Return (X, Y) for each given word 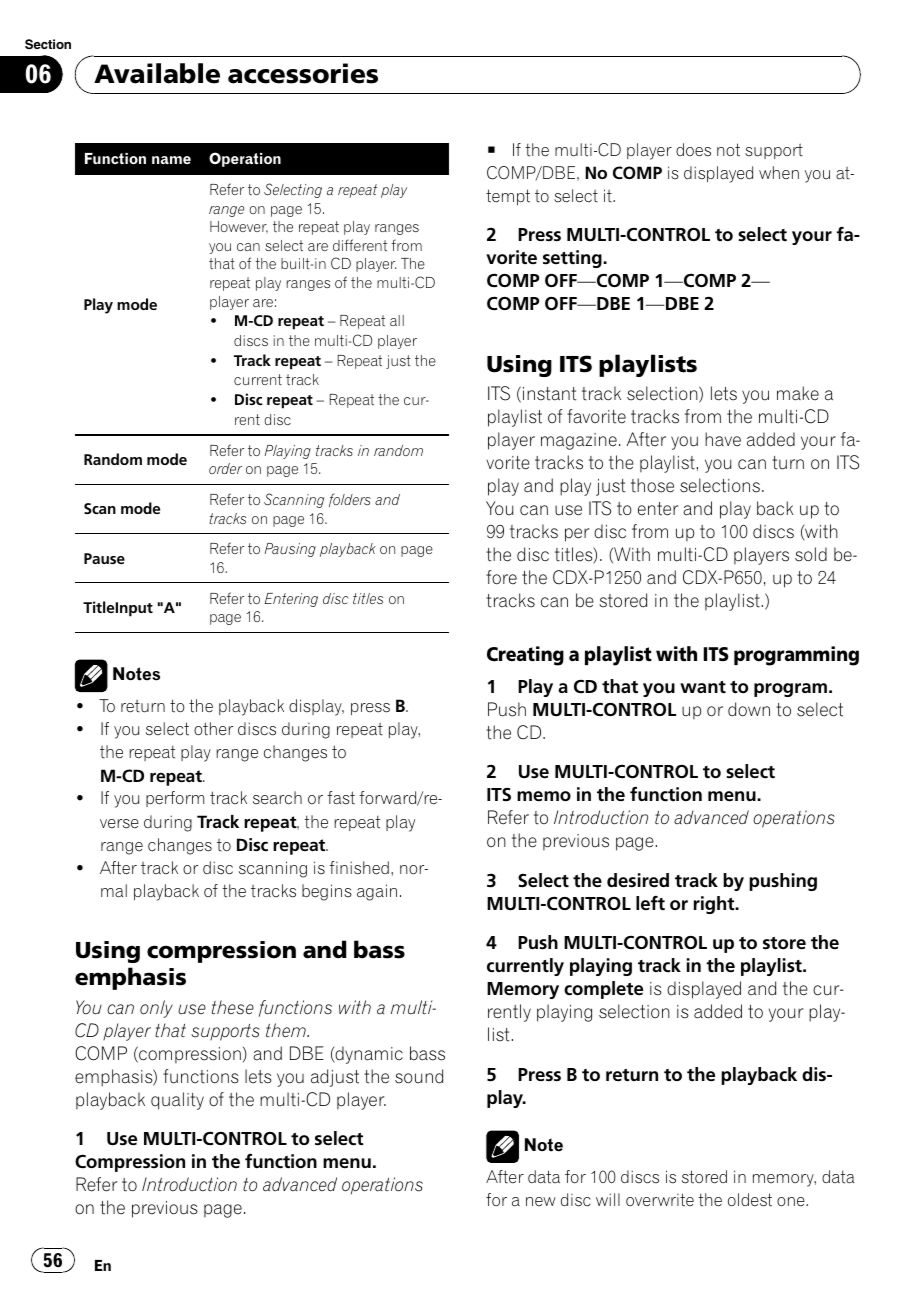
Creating (525, 656)
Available (157, 73)
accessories (303, 73)
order (225, 468)
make (798, 393)
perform (175, 799)
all (397, 320)
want (703, 687)
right (715, 905)
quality (177, 1101)
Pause (104, 558)
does (693, 150)
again (377, 892)
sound (419, 1076)
